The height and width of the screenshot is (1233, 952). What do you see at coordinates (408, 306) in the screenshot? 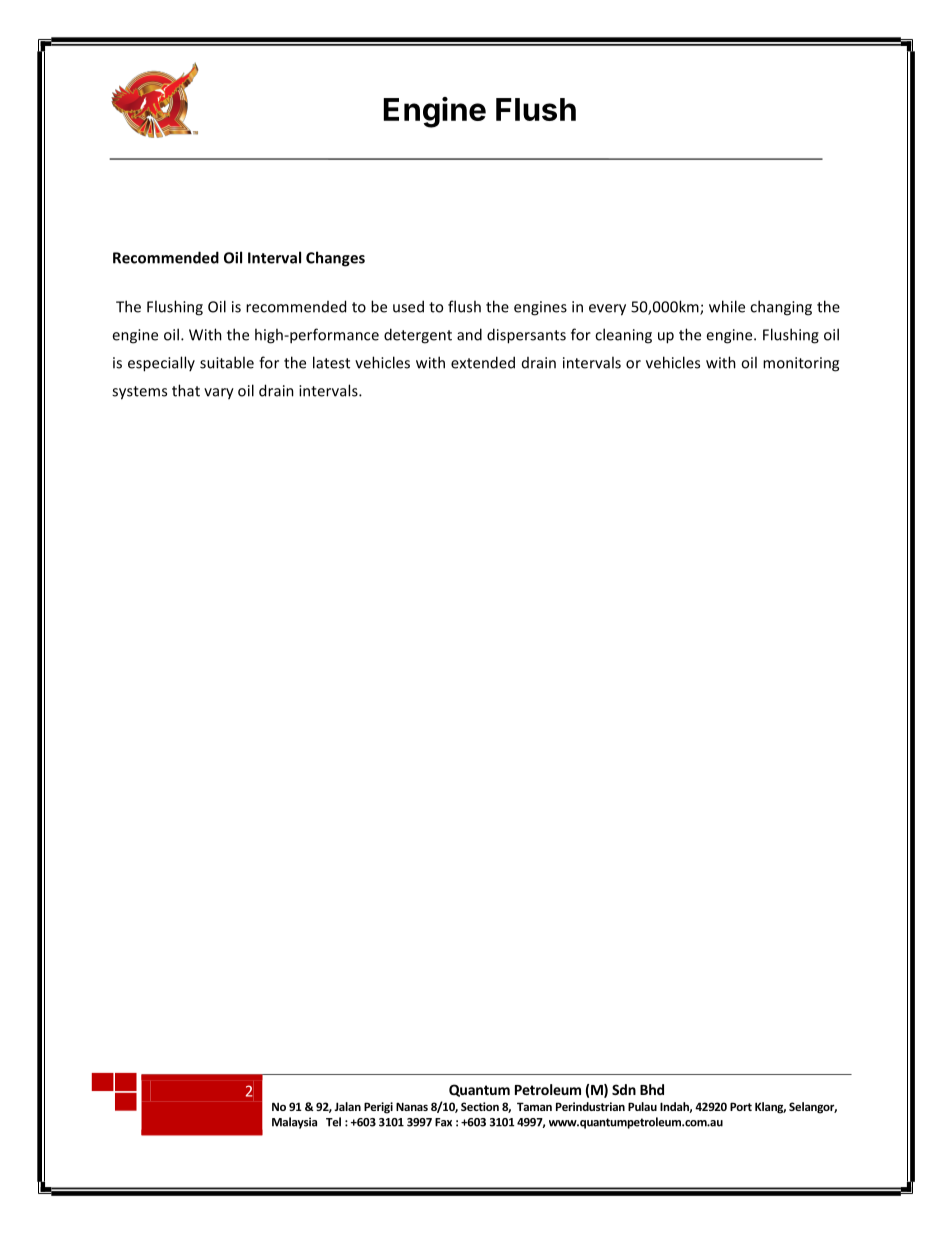
I see `used` at bounding box center [408, 306].
